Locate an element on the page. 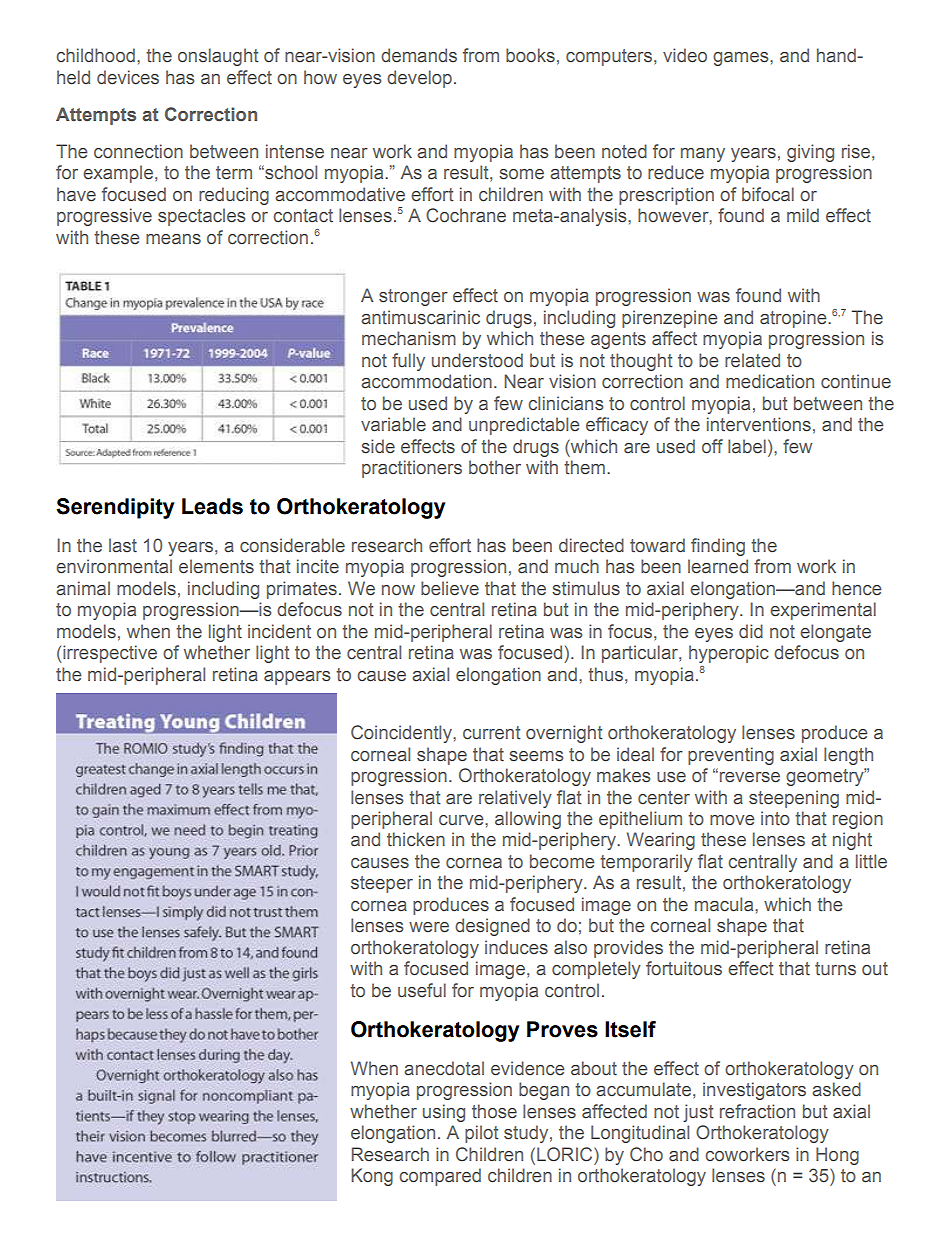  Kong is located at coordinates (372, 1177).
